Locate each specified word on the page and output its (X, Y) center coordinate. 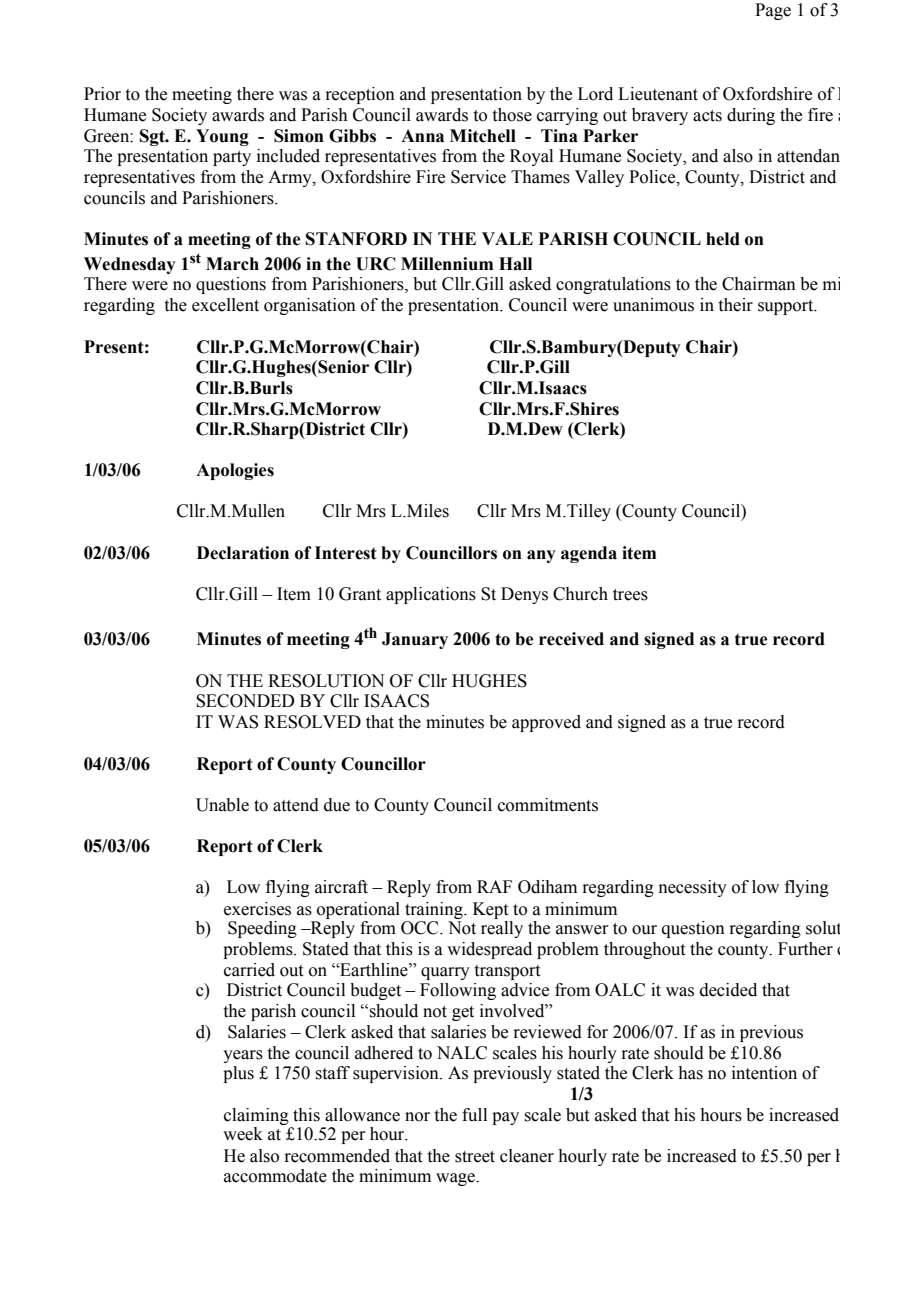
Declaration (243, 553)
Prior (102, 94)
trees (630, 595)
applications (431, 595)
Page (773, 11)
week (243, 1134)
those (512, 115)
